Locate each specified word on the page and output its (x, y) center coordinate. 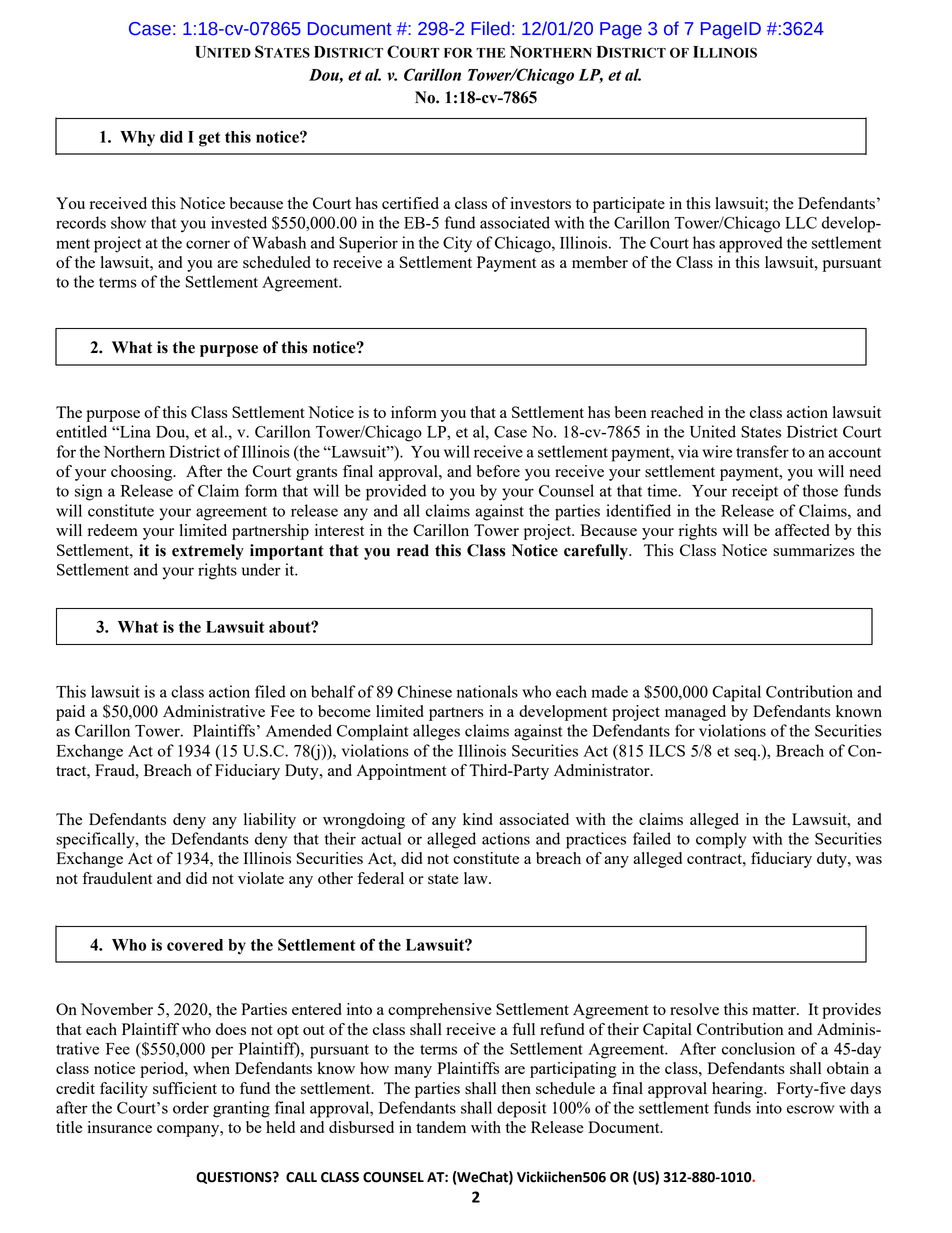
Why (137, 139)
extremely (208, 552)
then (516, 1088)
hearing (738, 1090)
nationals (487, 691)
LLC (801, 223)
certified (410, 203)
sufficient (185, 1088)
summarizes (814, 550)
